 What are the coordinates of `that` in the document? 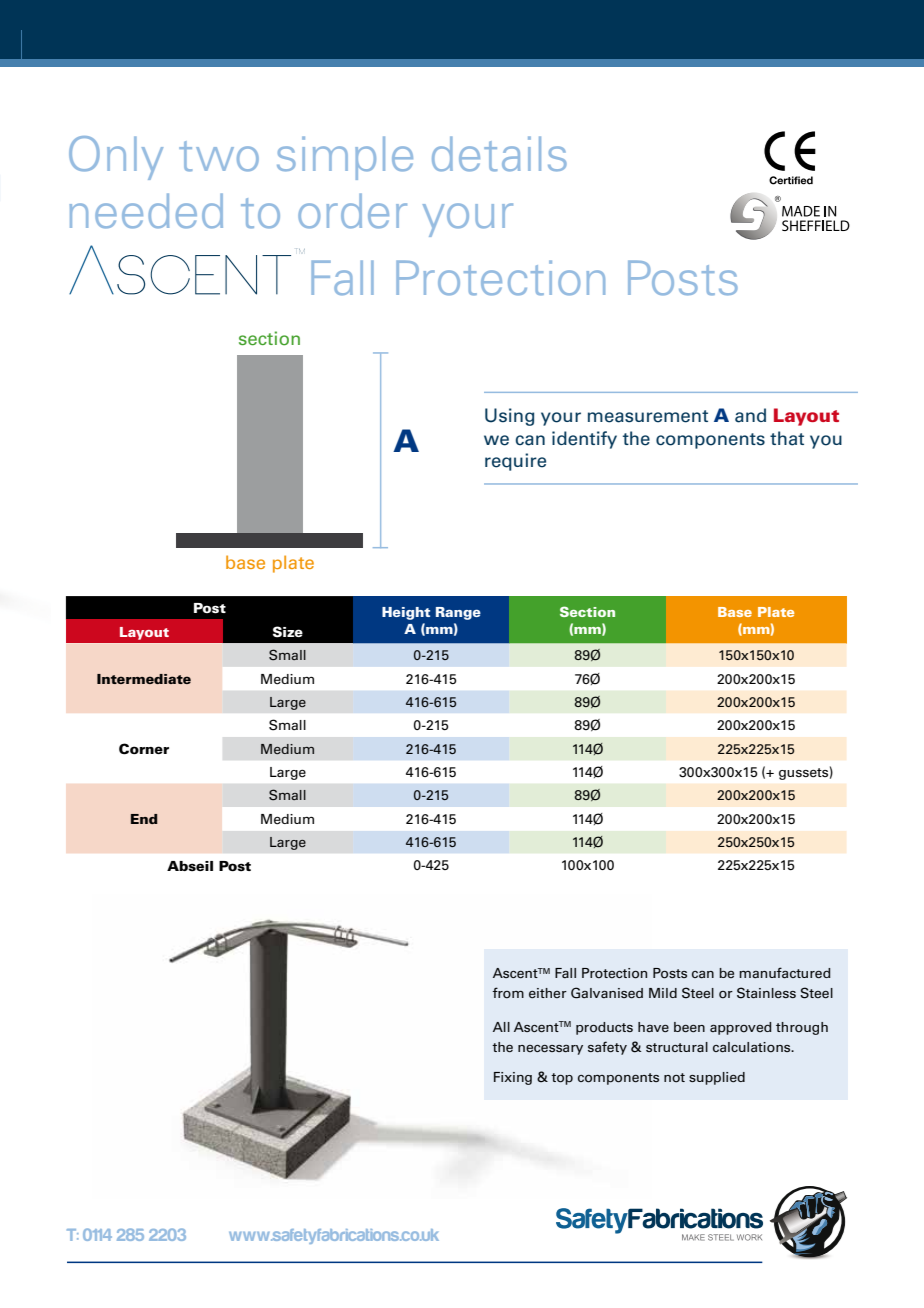 It's located at (787, 438).
